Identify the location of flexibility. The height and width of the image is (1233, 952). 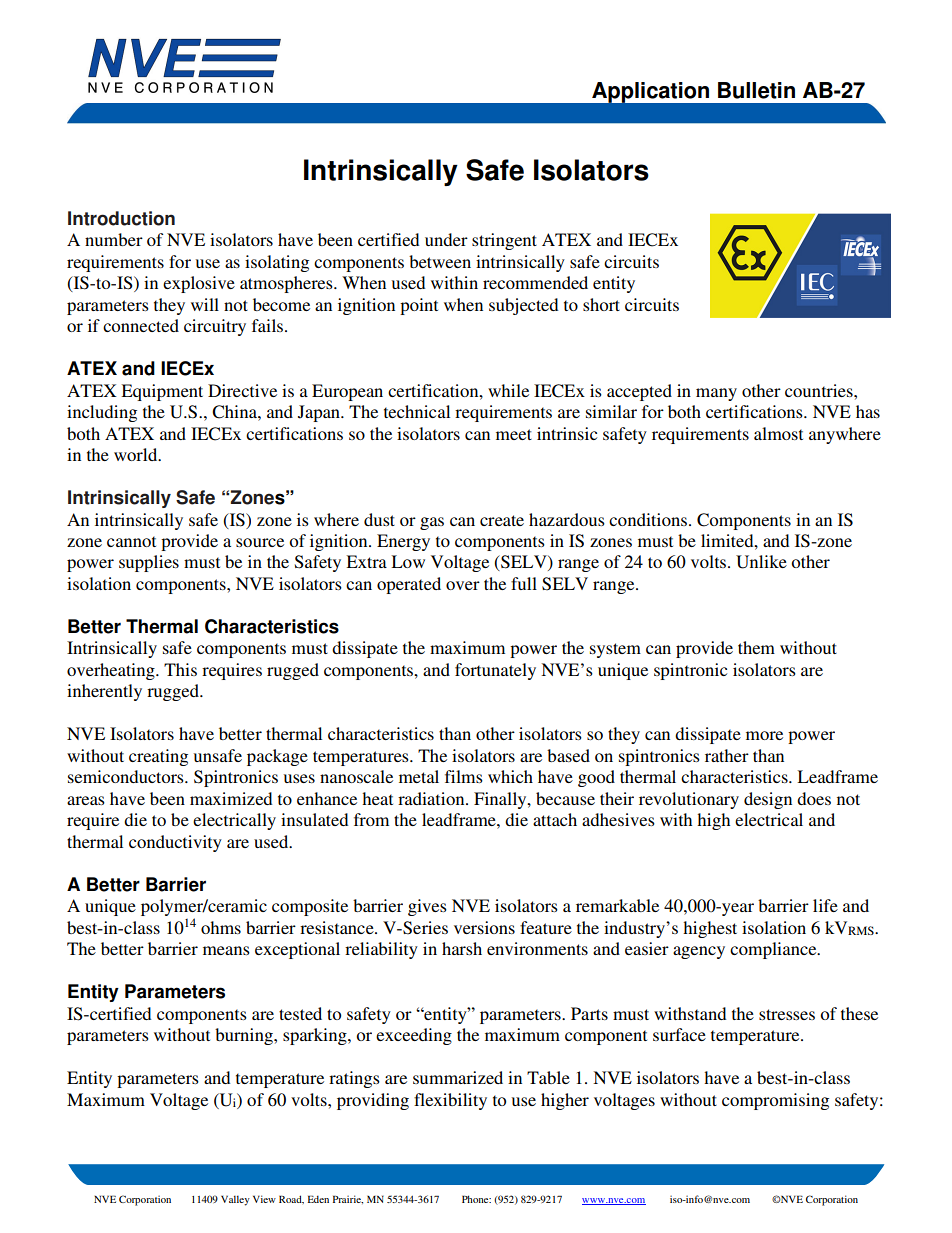
(450, 1101).
